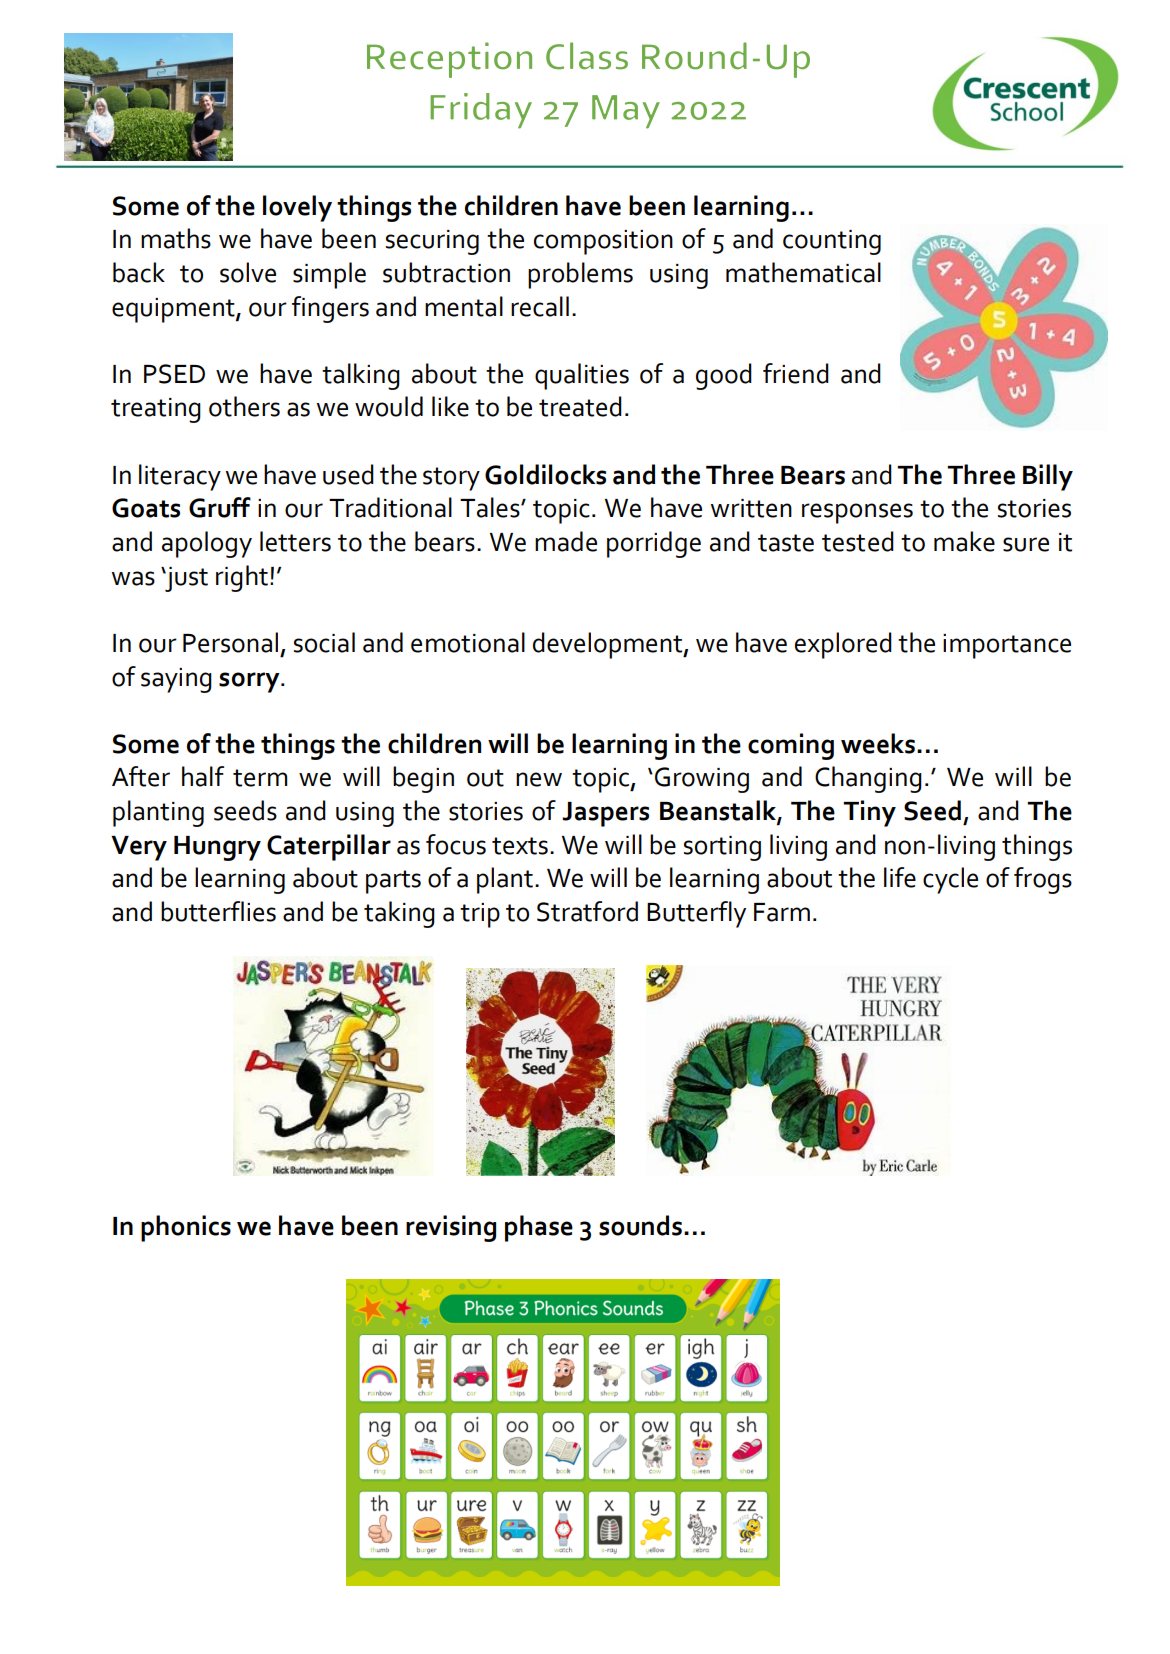 This image has width=1170, height=1654. I want to click on counting, so click(832, 242).
